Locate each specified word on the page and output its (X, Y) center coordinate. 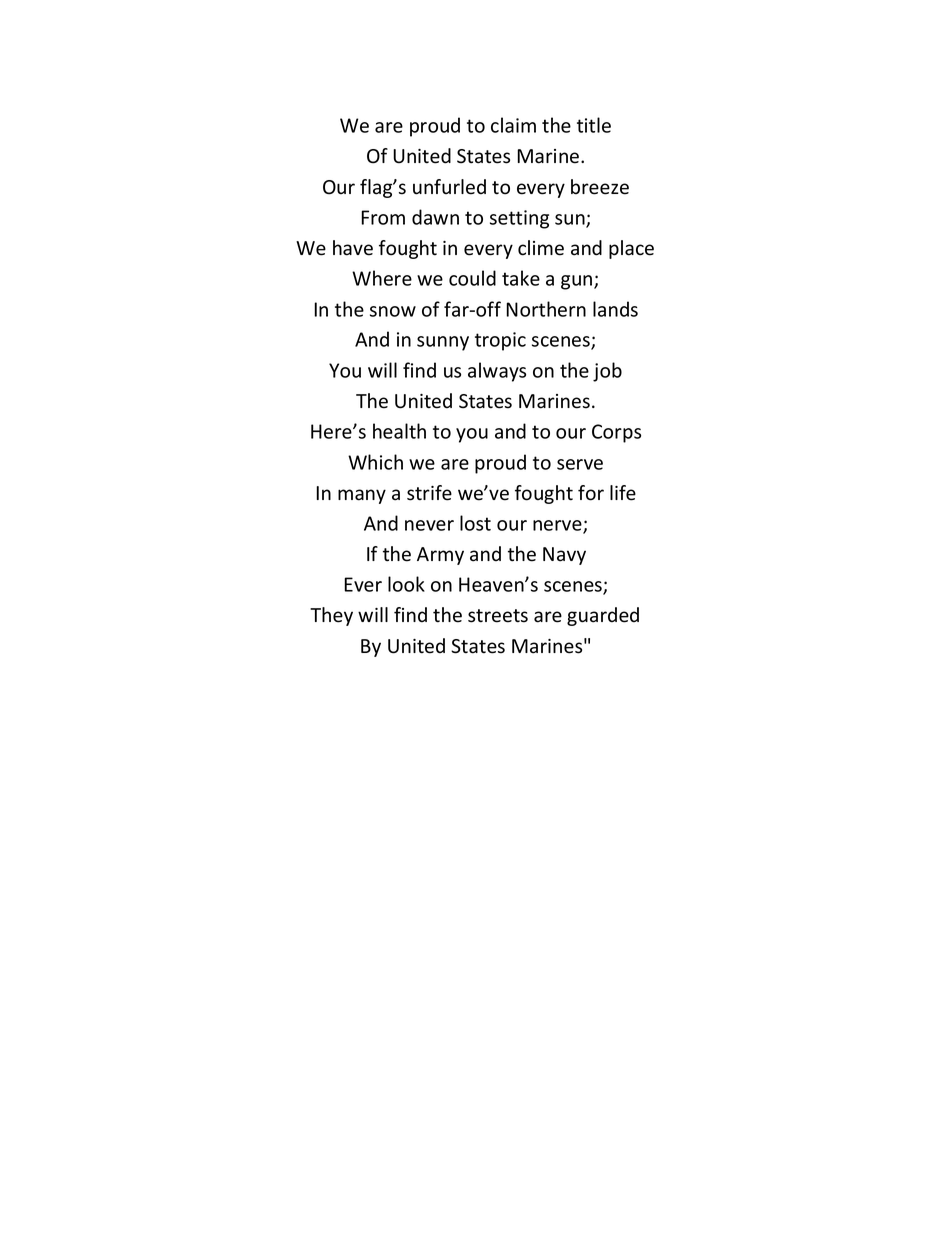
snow (393, 311)
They (331, 616)
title (594, 125)
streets (498, 616)
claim (513, 125)
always (497, 372)
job (607, 372)
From (383, 217)
